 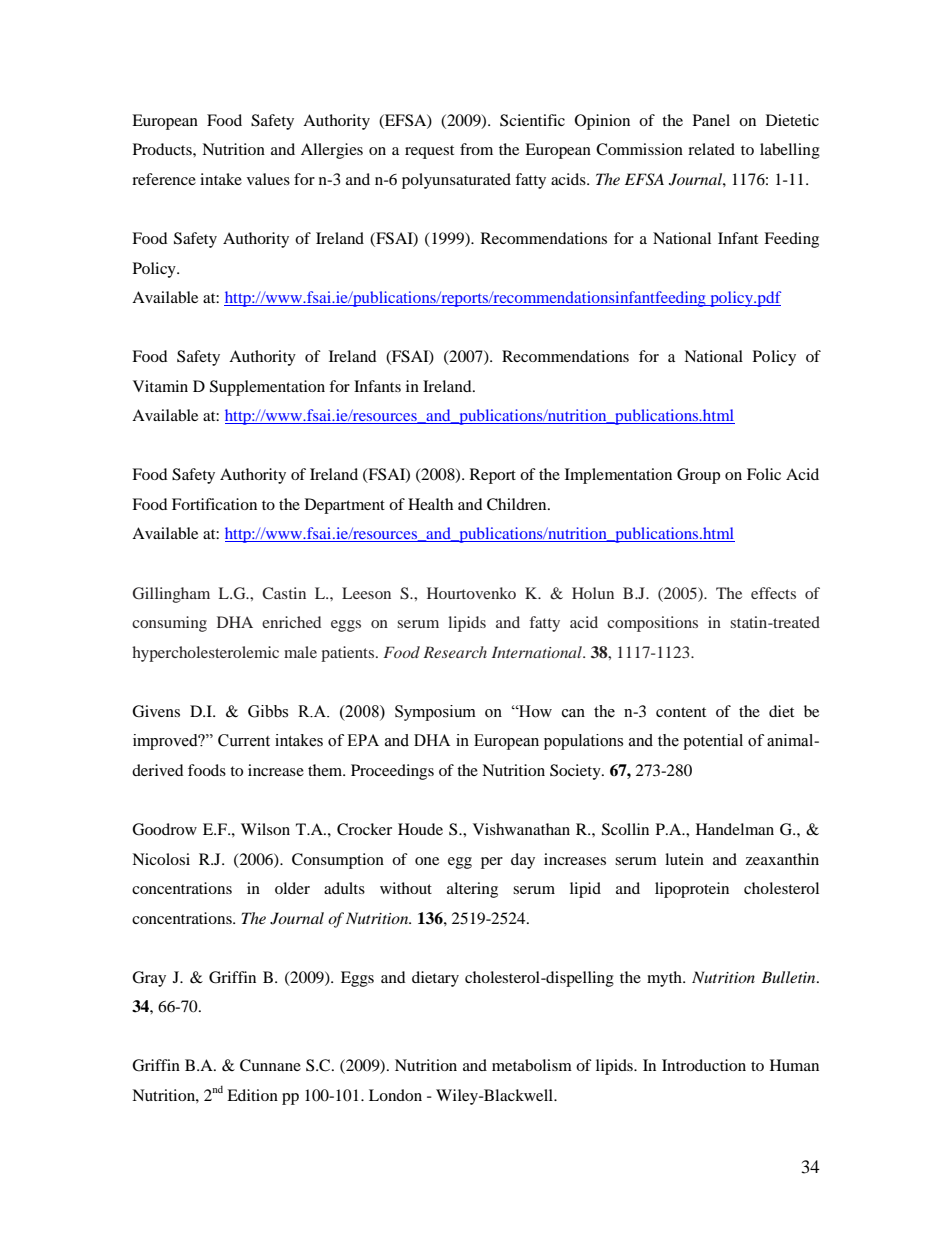 What do you see at coordinates (704, 1065) in the screenshot?
I see `Introduction` at bounding box center [704, 1065].
